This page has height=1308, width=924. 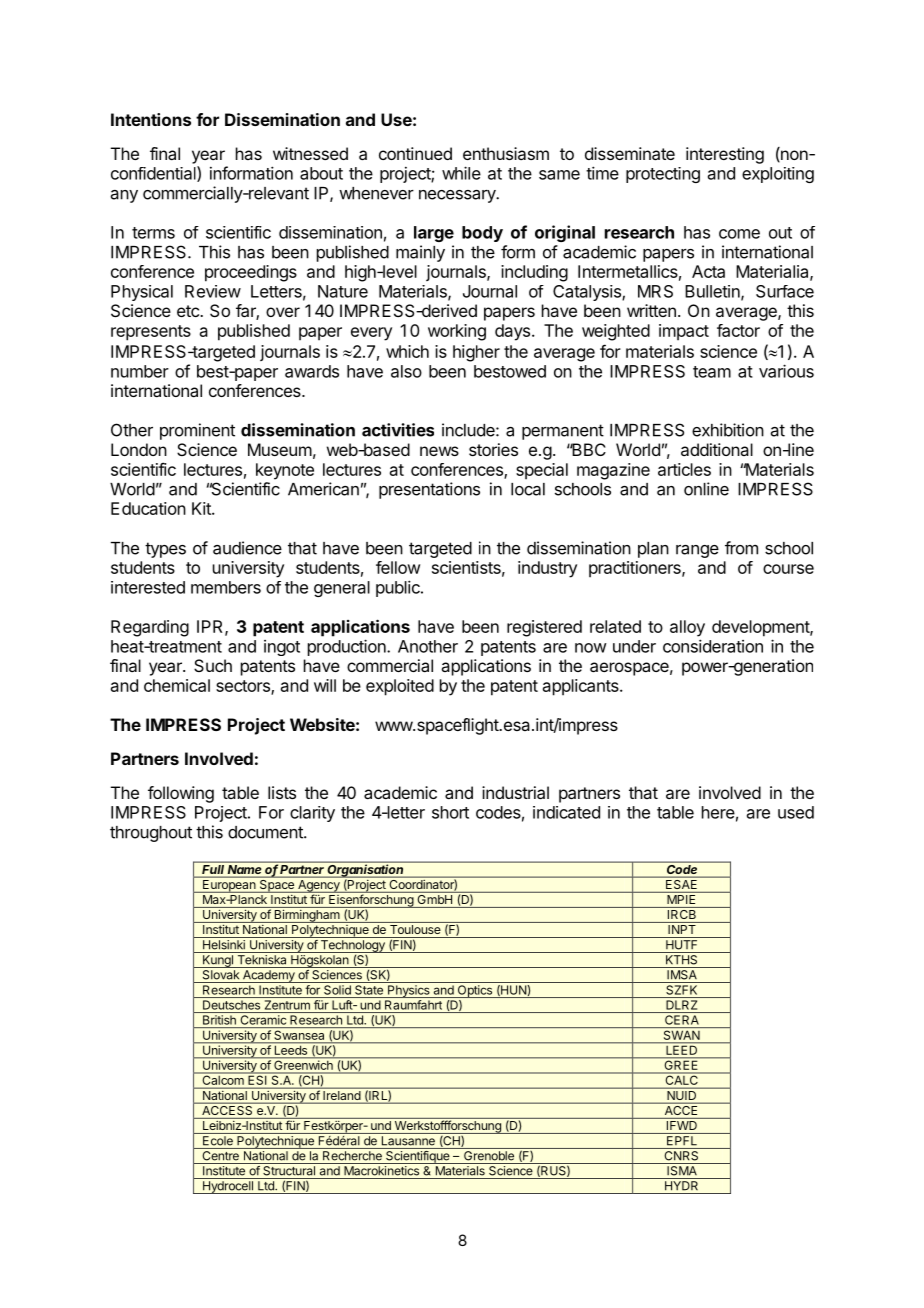 What do you see at coordinates (181, 794) in the page?
I see `following` at bounding box center [181, 794].
